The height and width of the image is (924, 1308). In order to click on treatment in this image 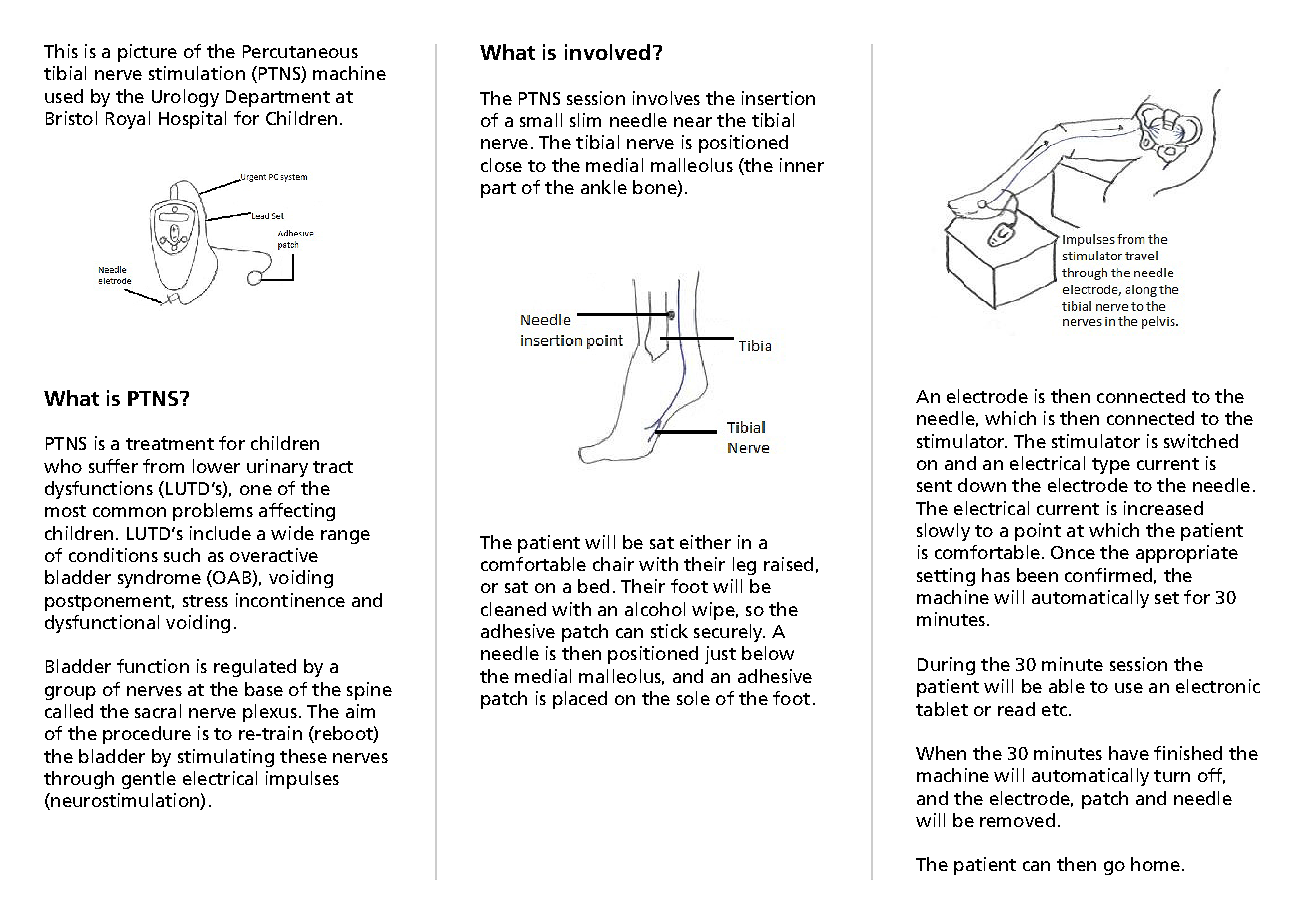, I will do `click(170, 444)`.
